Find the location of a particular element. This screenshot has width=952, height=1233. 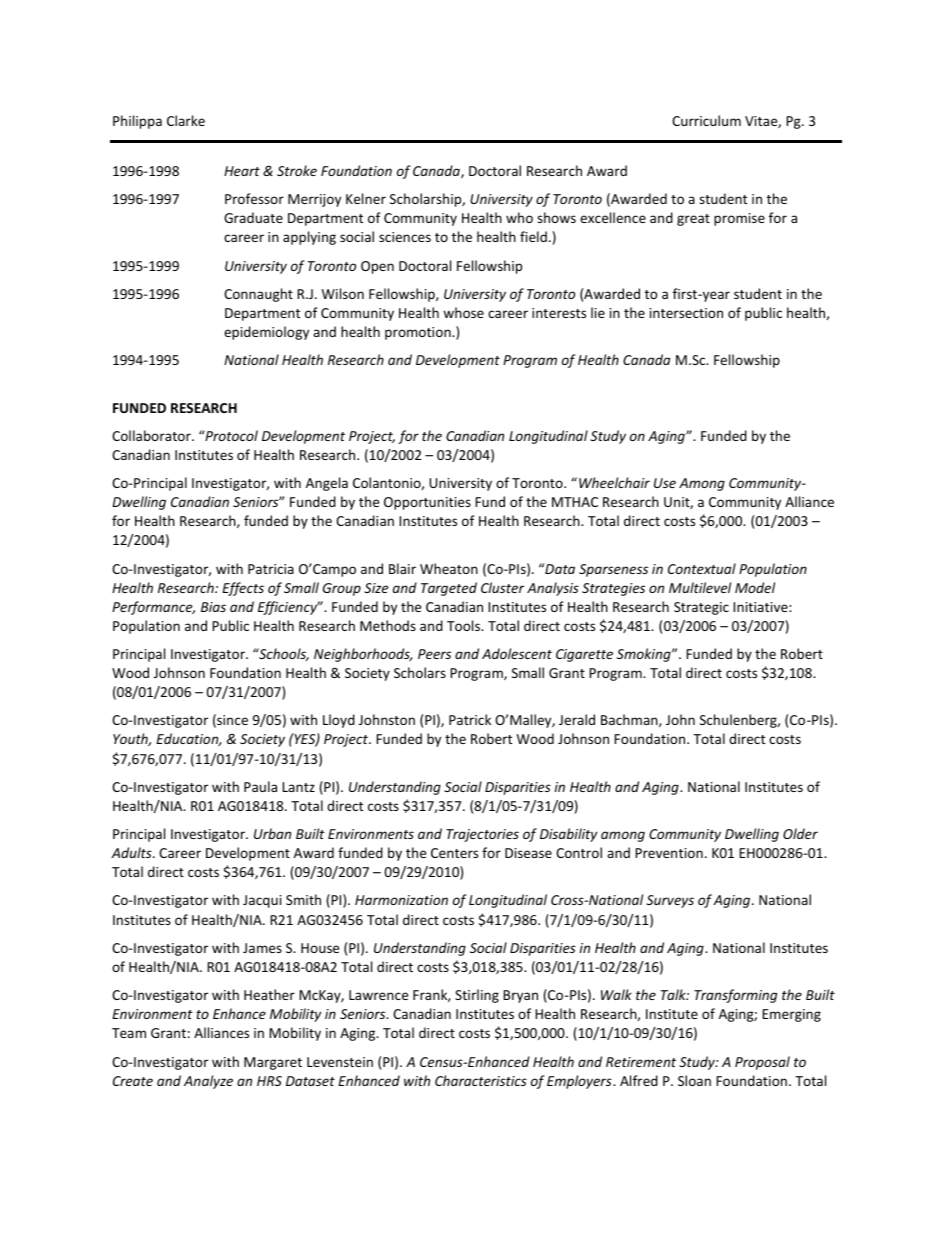

Curriculum is located at coordinates (706, 120).
